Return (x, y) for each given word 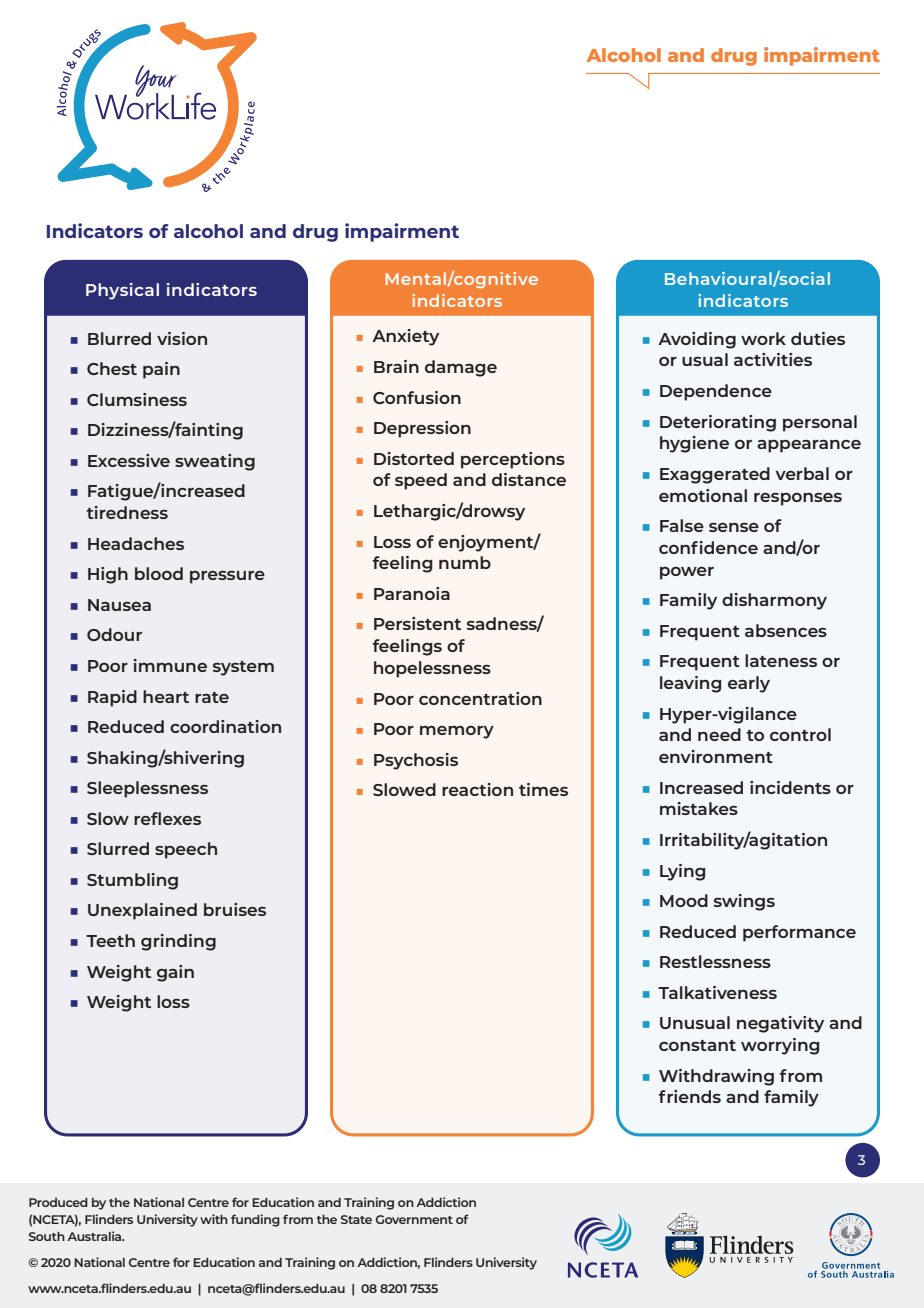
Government (414, 1219)
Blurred (119, 338)
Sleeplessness (147, 789)
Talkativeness (717, 992)
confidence (708, 547)
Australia (95, 1236)
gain (175, 973)
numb (465, 562)
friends (689, 1096)
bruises (235, 909)
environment (716, 756)
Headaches (136, 543)
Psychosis (416, 761)
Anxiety (405, 337)
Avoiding (697, 340)
